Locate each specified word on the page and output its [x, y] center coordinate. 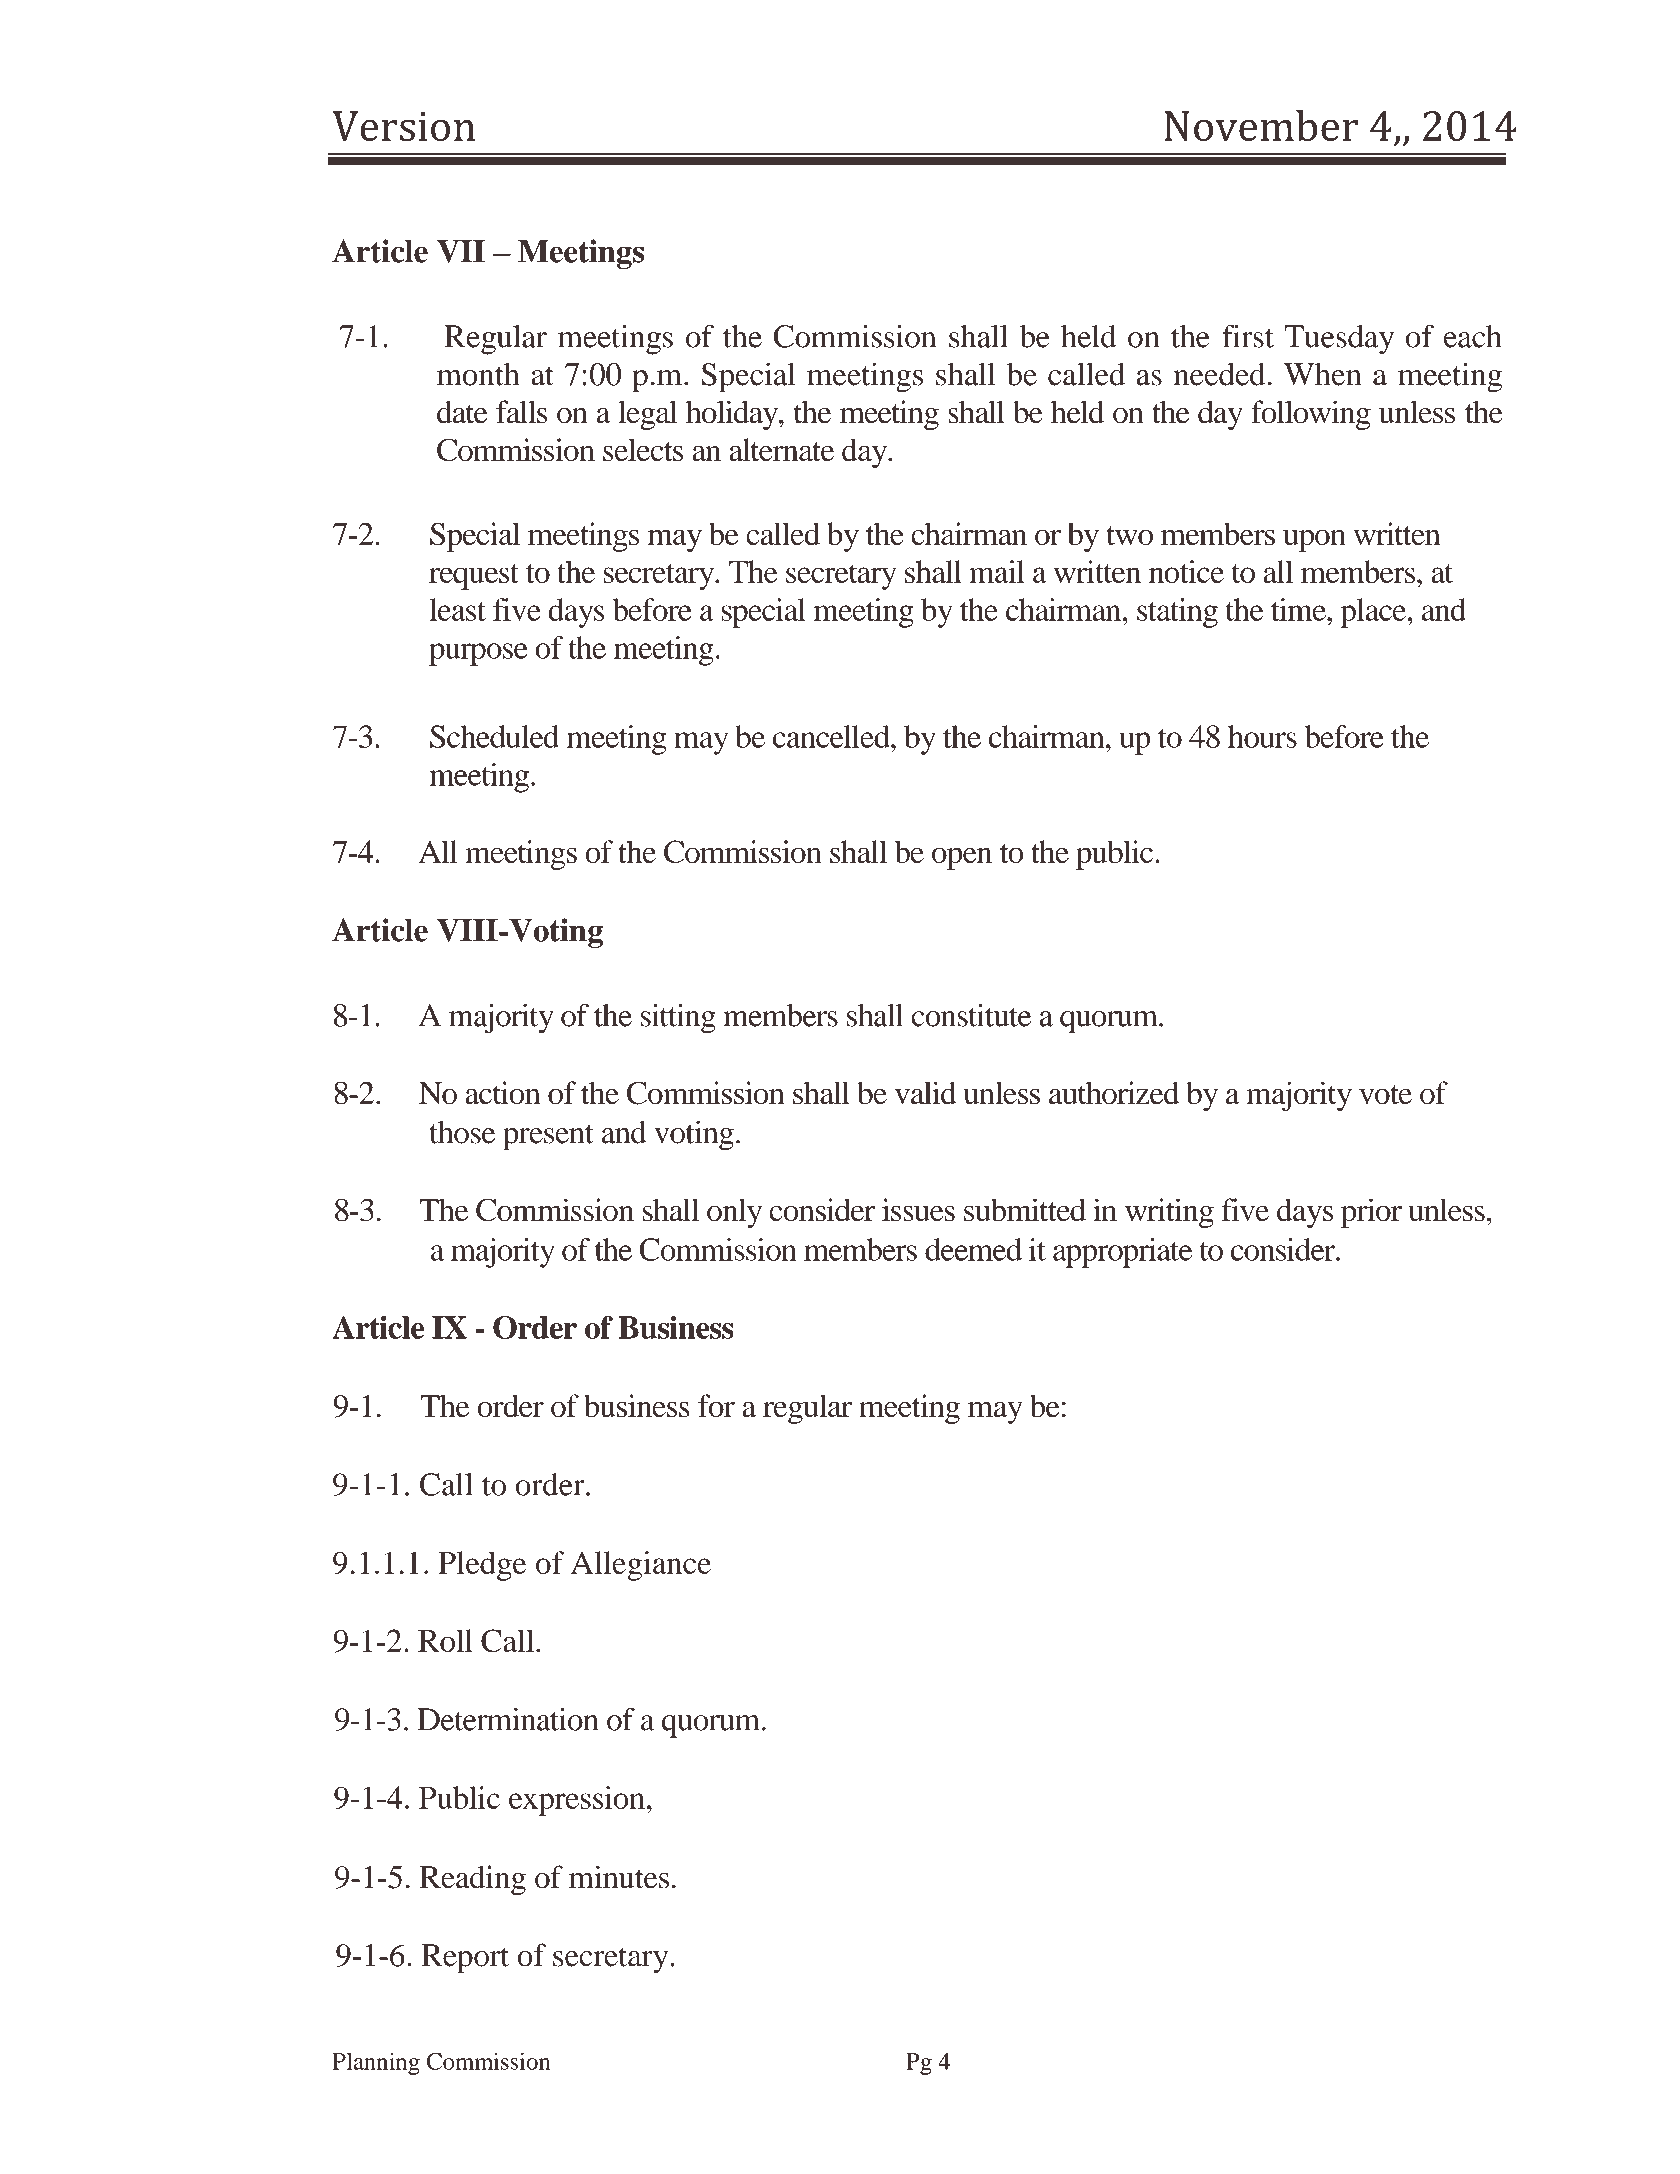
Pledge [482, 1566]
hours [1262, 736]
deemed [973, 1249]
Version [403, 126]
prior [1371, 1213]
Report [465, 1959]
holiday [733, 415]
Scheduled [494, 736]
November [1261, 125]
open [962, 858]
